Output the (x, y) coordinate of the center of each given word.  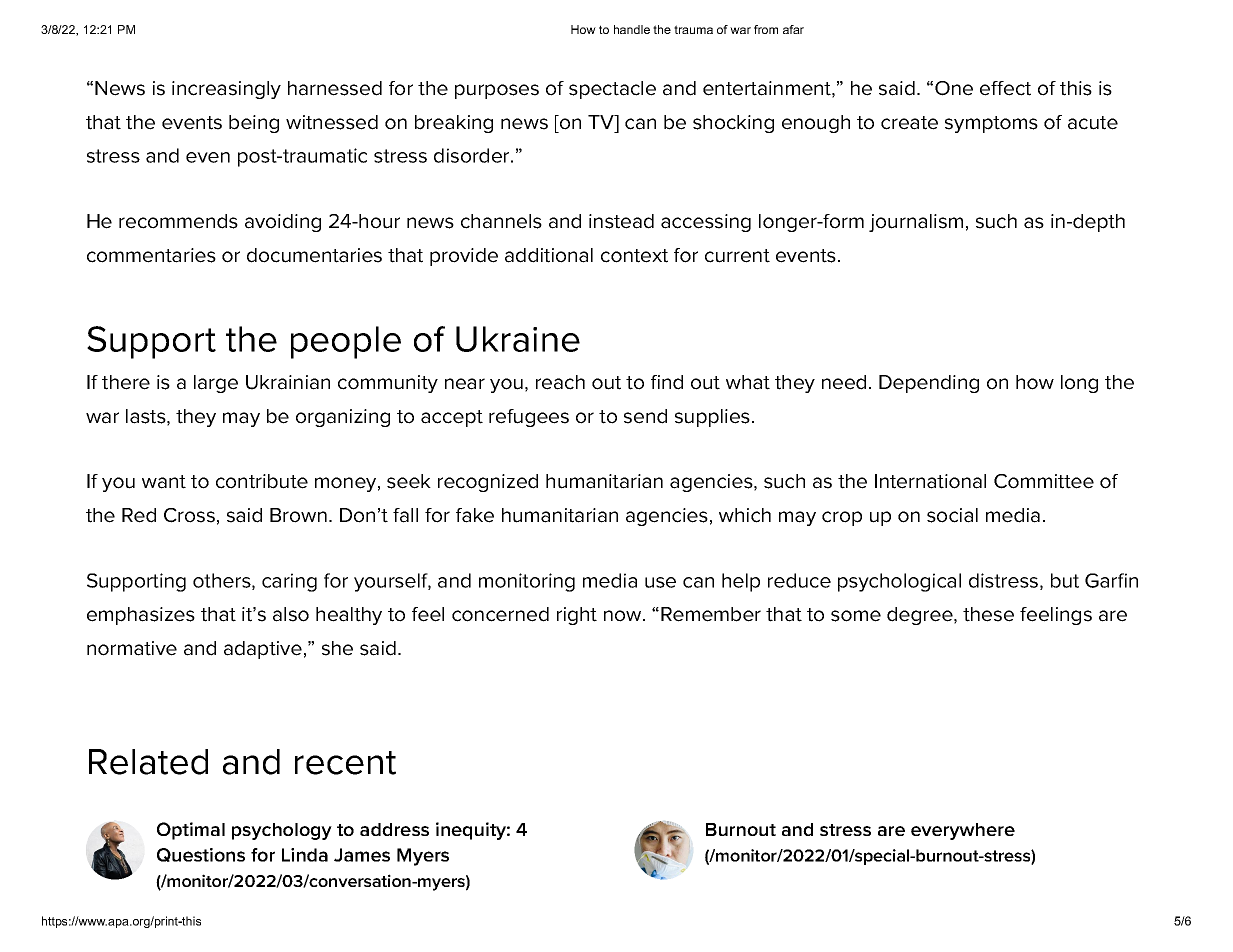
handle (632, 29)
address (394, 829)
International (930, 481)
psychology (282, 831)
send (645, 416)
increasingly (226, 90)
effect (1005, 88)
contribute (262, 481)
